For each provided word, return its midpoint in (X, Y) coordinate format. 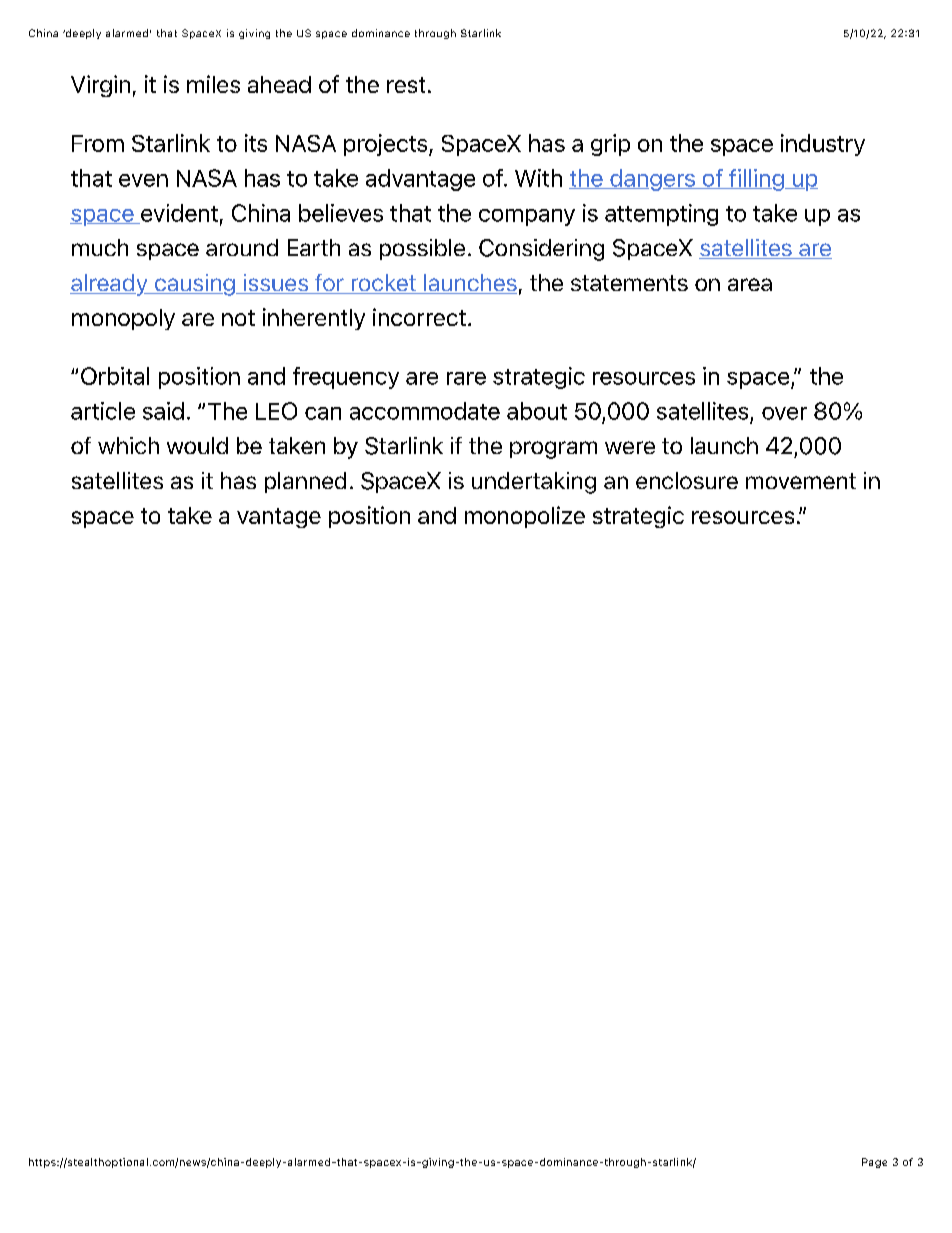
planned (305, 482)
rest (406, 85)
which (128, 445)
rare (466, 378)
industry (823, 145)
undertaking (534, 483)
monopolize (525, 517)
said (163, 411)
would (197, 445)
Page (874, 1163)
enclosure (687, 480)
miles (213, 84)
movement (801, 481)
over (784, 413)
